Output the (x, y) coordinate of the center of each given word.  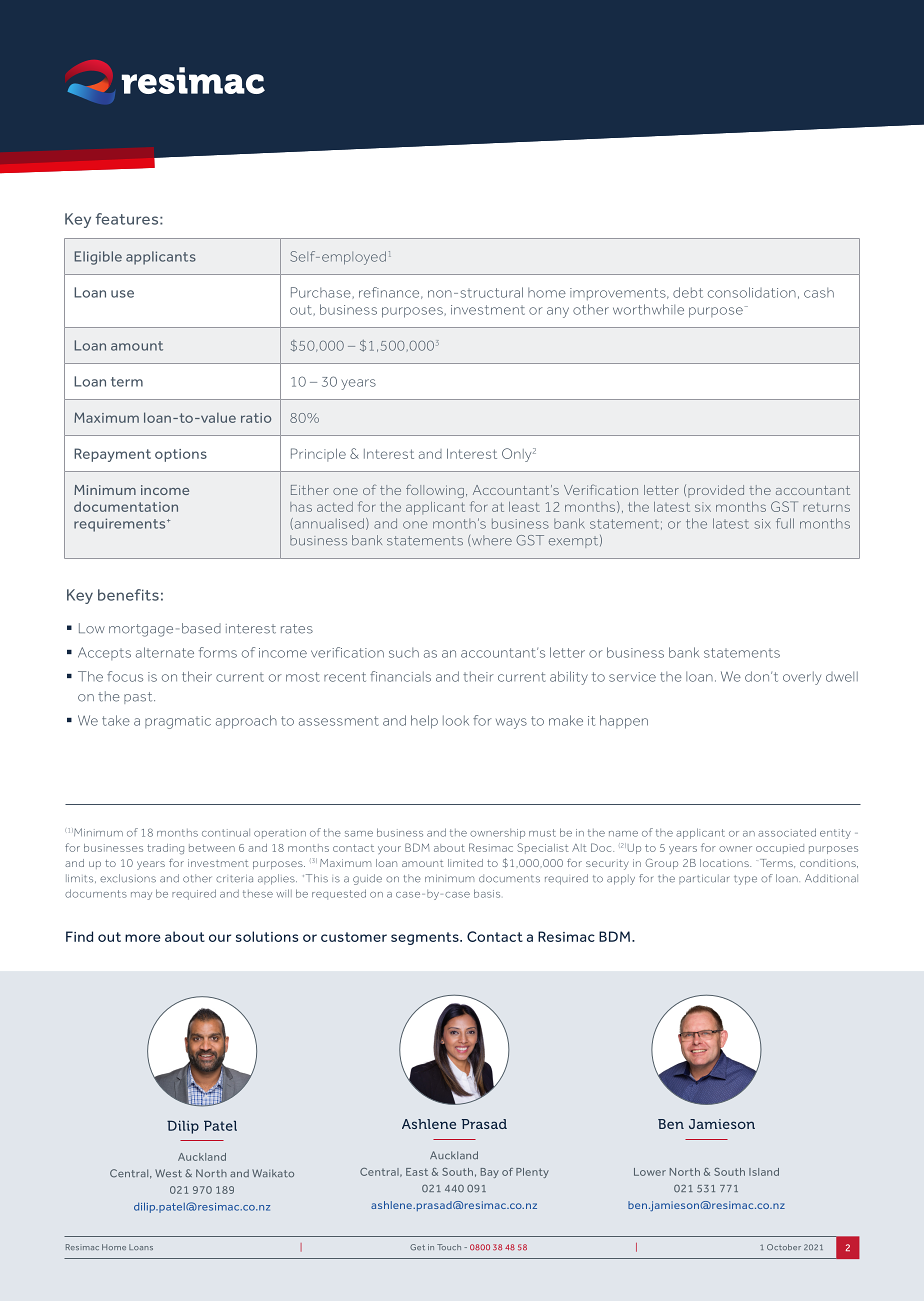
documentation (126, 506)
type (745, 880)
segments (426, 938)
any (558, 312)
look (456, 720)
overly (802, 678)
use (122, 294)
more (142, 938)
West (168, 1173)
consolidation (752, 292)
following (435, 491)
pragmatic (178, 722)
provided (716, 491)
